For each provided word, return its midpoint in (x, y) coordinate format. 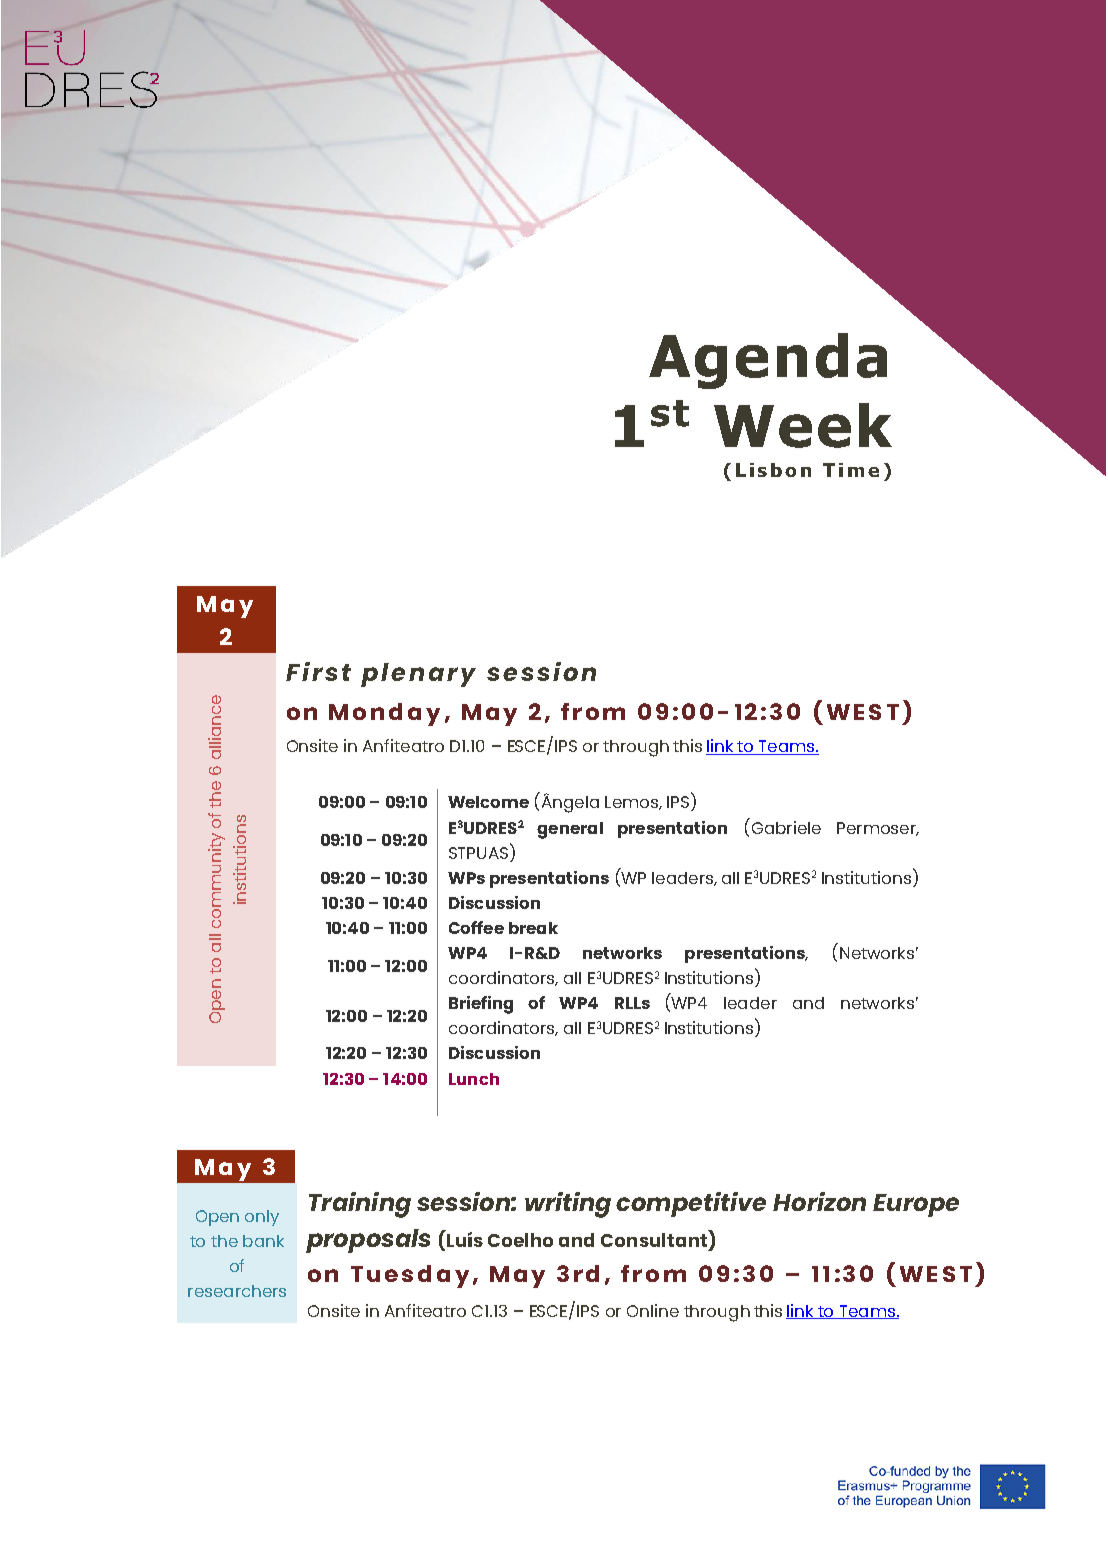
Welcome (488, 802)
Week (803, 425)
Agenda (768, 361)
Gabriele (785, 826)
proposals (368, 1241)
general (570, 830)
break (533, 928)
